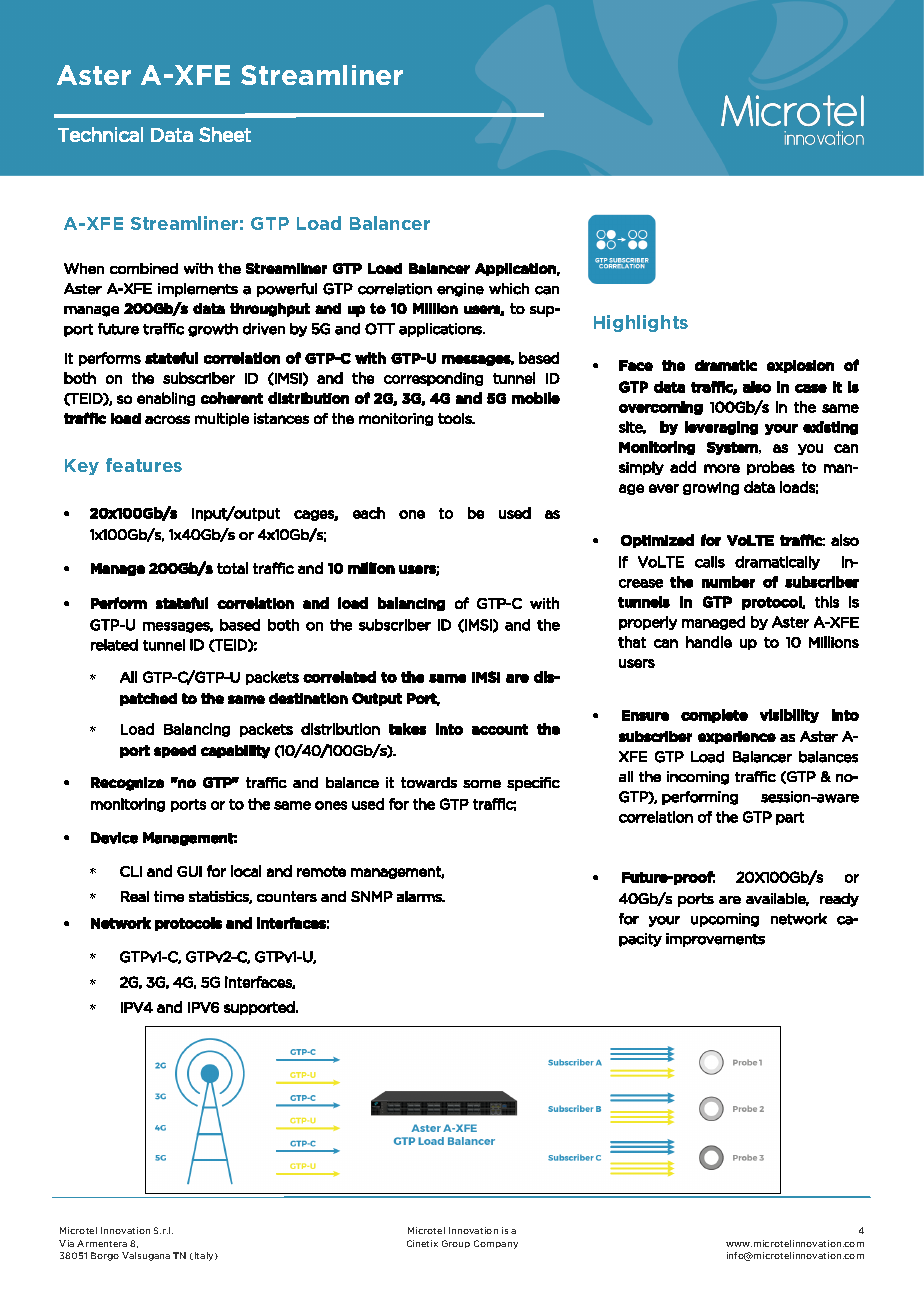  What do you see at coordinates (420, 896) in the document?
I see `alarms` at bounding box center [420, 896].
